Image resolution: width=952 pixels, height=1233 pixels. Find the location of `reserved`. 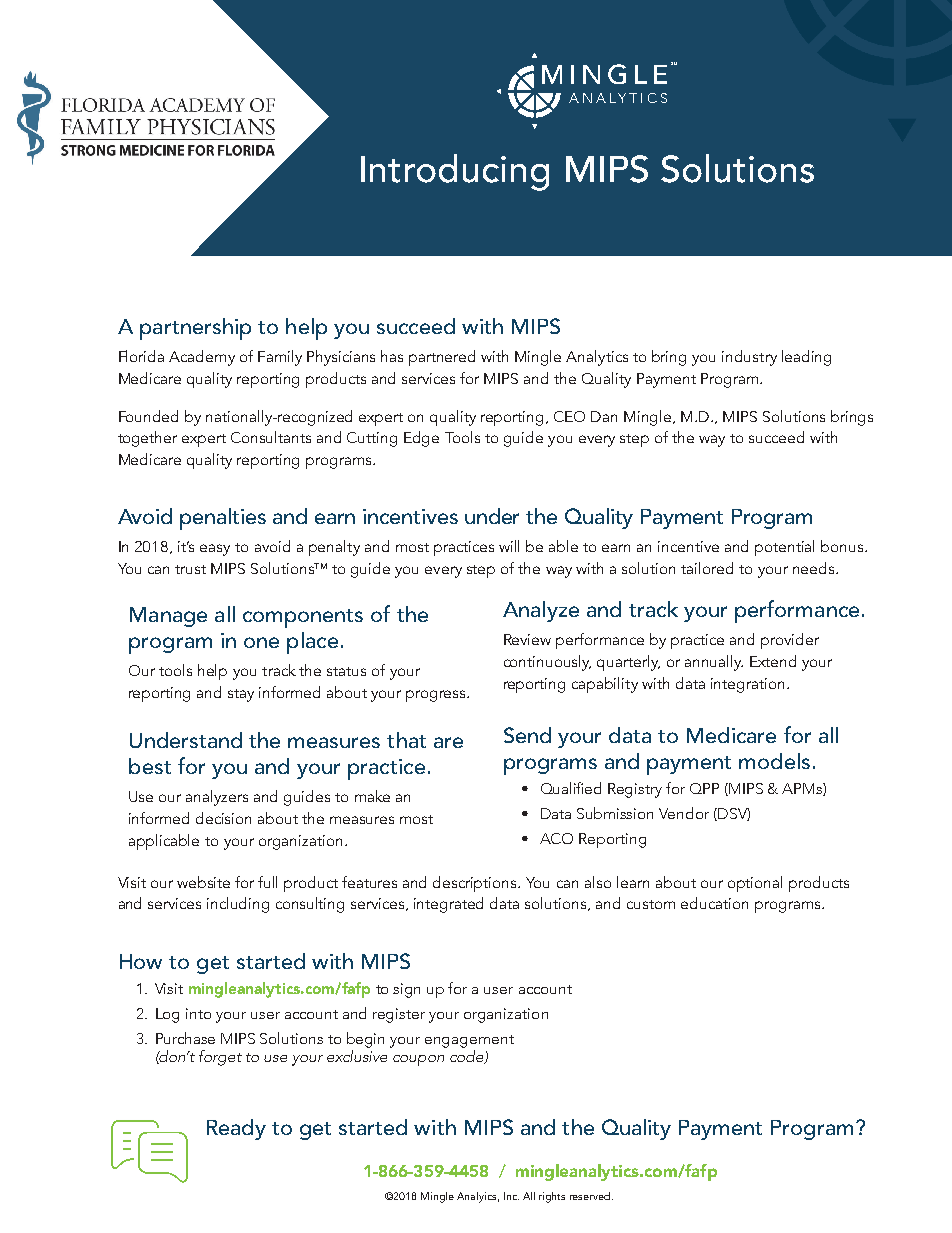

reserved is located at coordinates (591, 1196).
